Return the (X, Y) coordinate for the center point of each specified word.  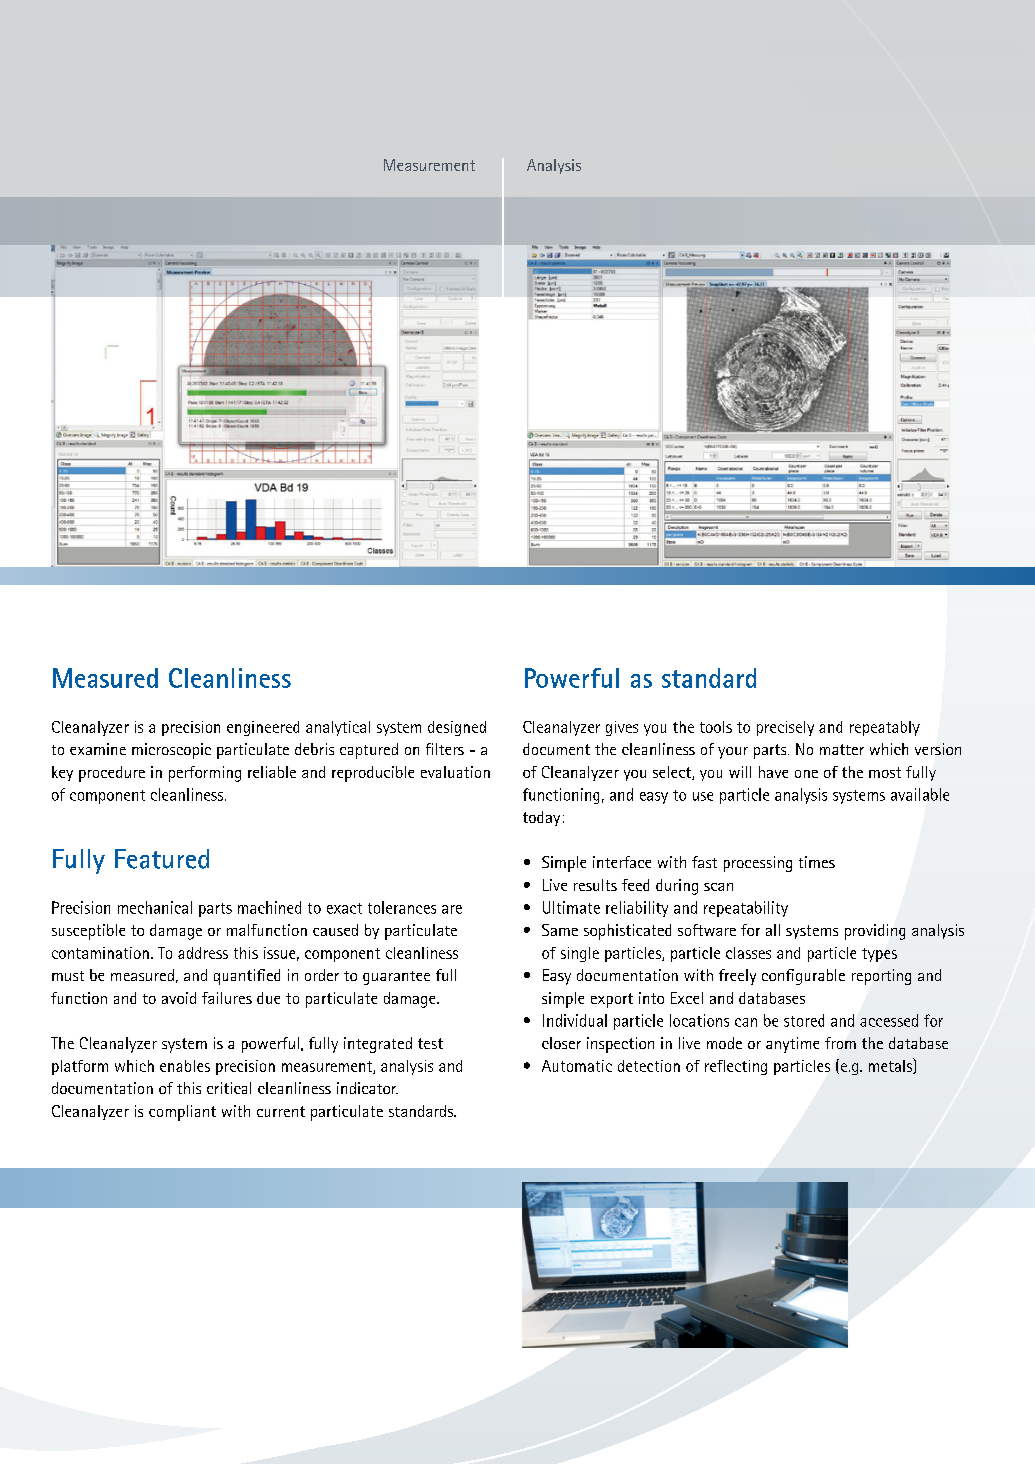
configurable (803, 977)
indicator (367, 1088)
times (817, 862)
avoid (179, 998)
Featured (162, 859)
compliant (182, 1113)
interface (622, 862)
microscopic (171, 751)
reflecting (736, 1067)
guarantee (396, 978)
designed (457, 728)
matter (842, 749)
